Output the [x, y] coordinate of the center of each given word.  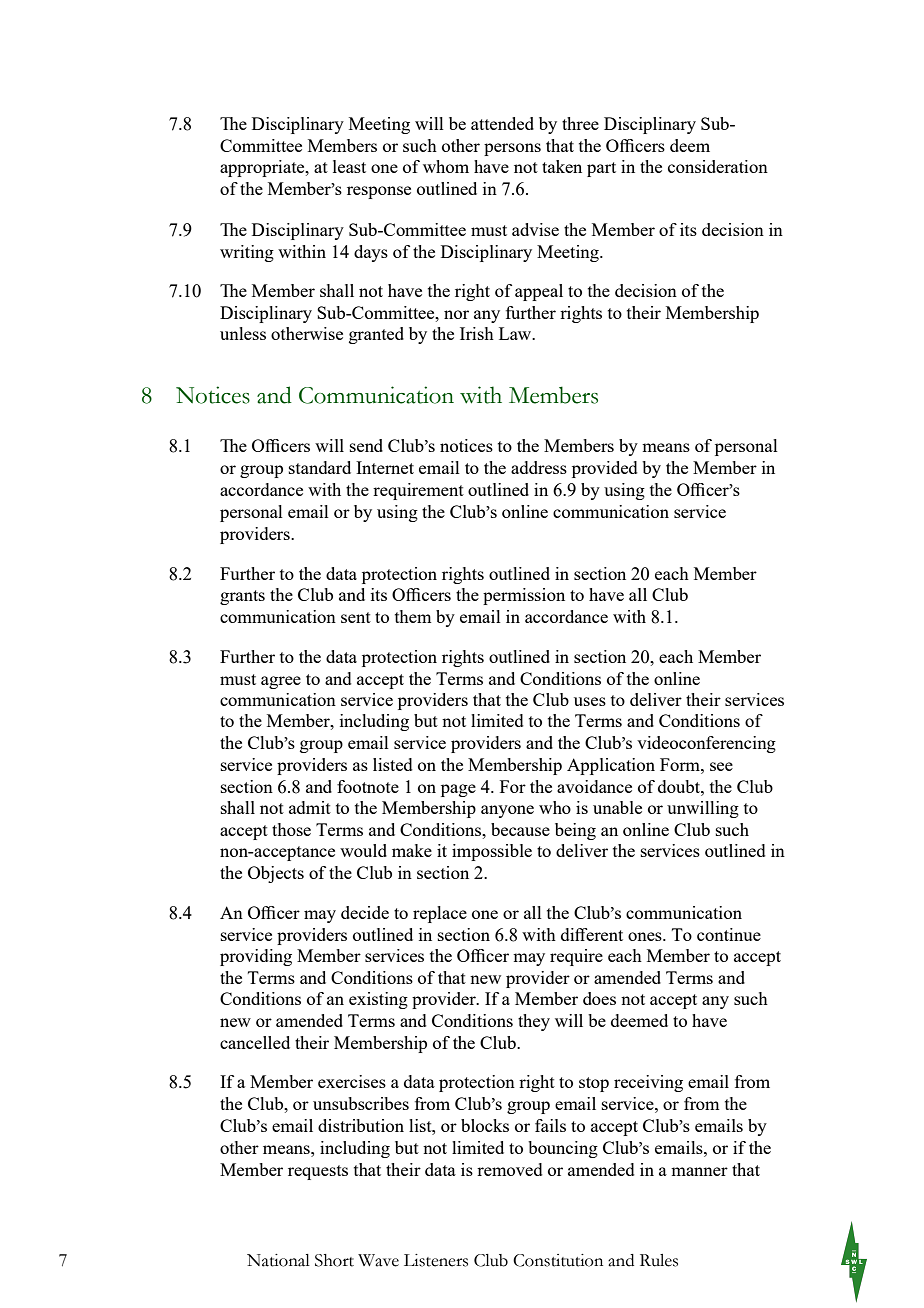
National [278, 1260]
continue [729, 934]
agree [281, 682]
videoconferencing [706, 744]
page [458, 790]
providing [256, 957]
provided [605, 469]
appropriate [263, 168]
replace [440, 914]
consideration [718, 166]
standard [320, 467]
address [539, 467]
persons [512, 149]
